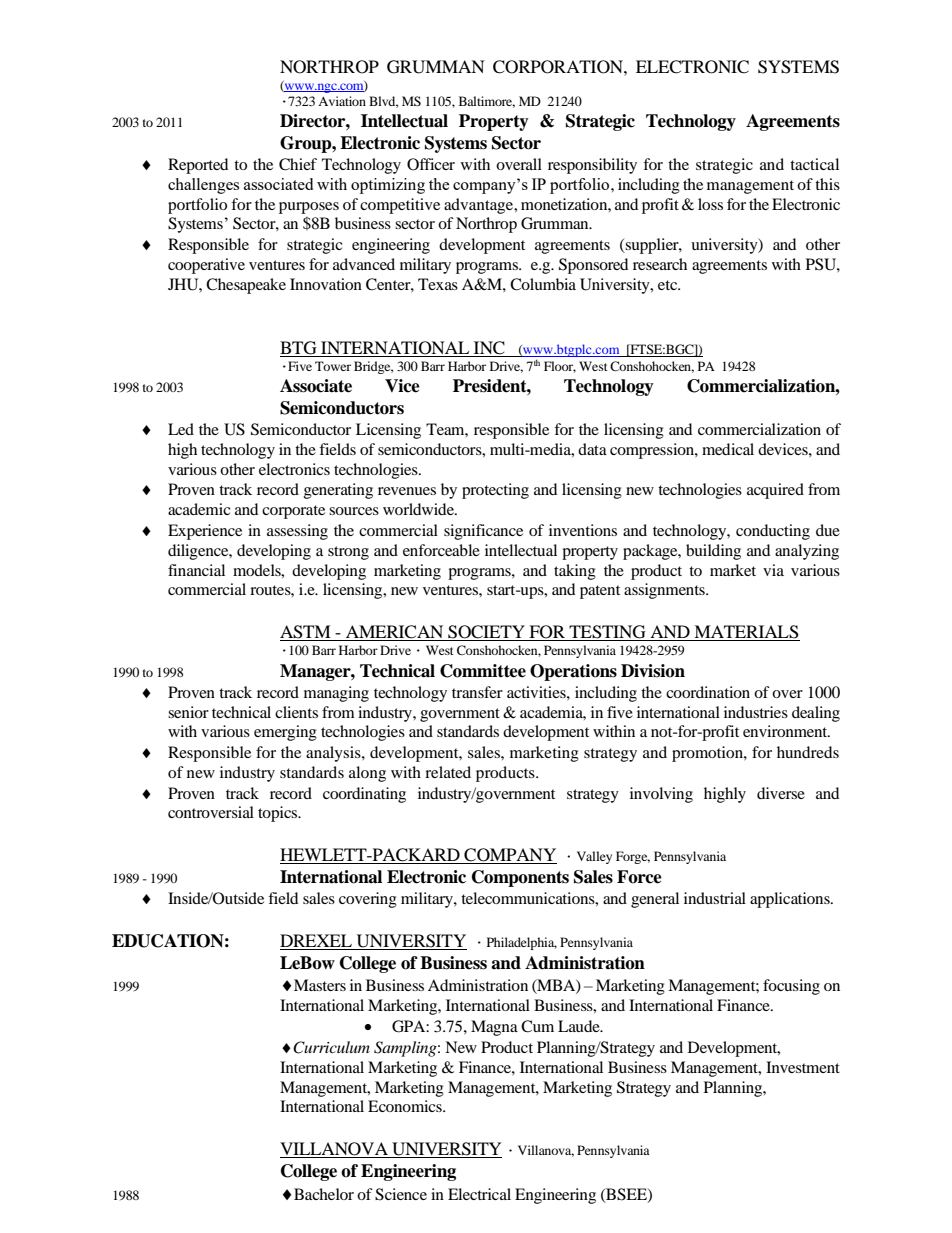 The width and height of the screenshot is (952, 1233). I want to click on corporate, so click(293, 512).
